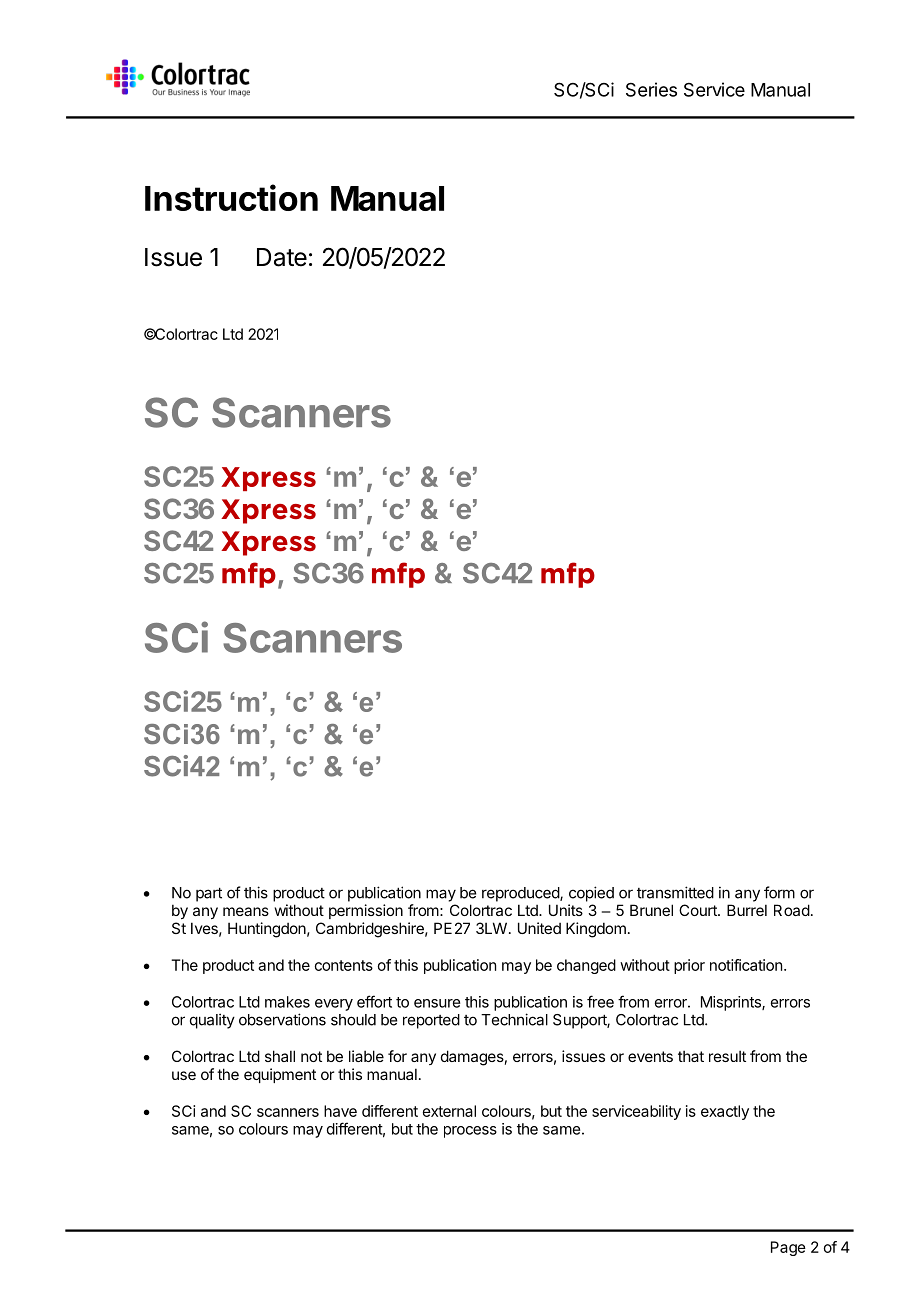  Describe the element at coordinates (675, 892) in the document. I see `transmitted` at that location.
